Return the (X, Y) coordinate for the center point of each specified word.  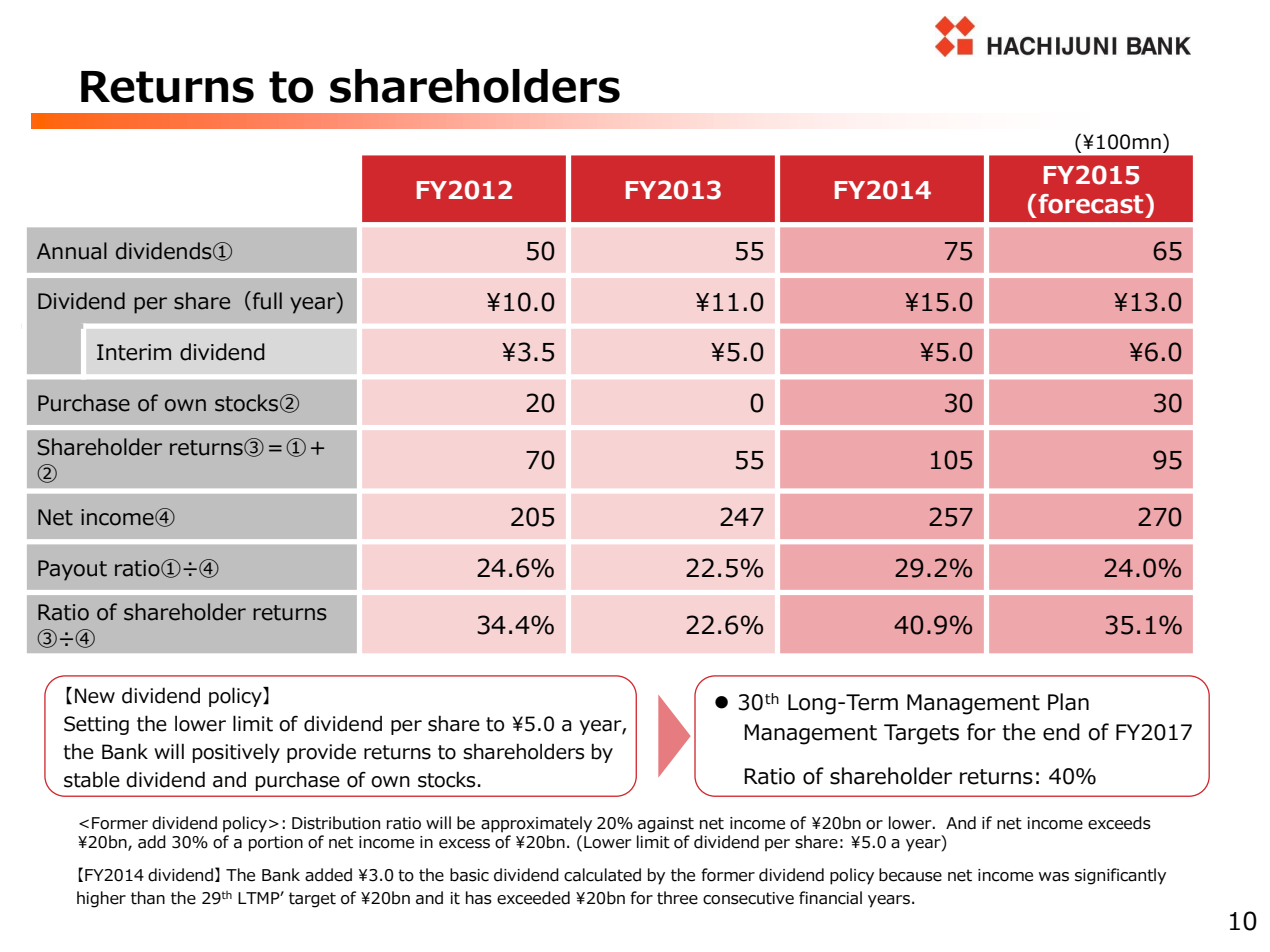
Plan (1068, 702)
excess (464, 844)
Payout (72, 570)
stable (92, 779)
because (910, 875)
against (666, 825)
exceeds (1119, 823)
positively (236, 753)
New (95, 696)
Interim (134, 352)
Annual (72, 251)
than (148, 898)
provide (321, 753)
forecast (1092, 204)
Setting (96, 725)
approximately (536, 824)
